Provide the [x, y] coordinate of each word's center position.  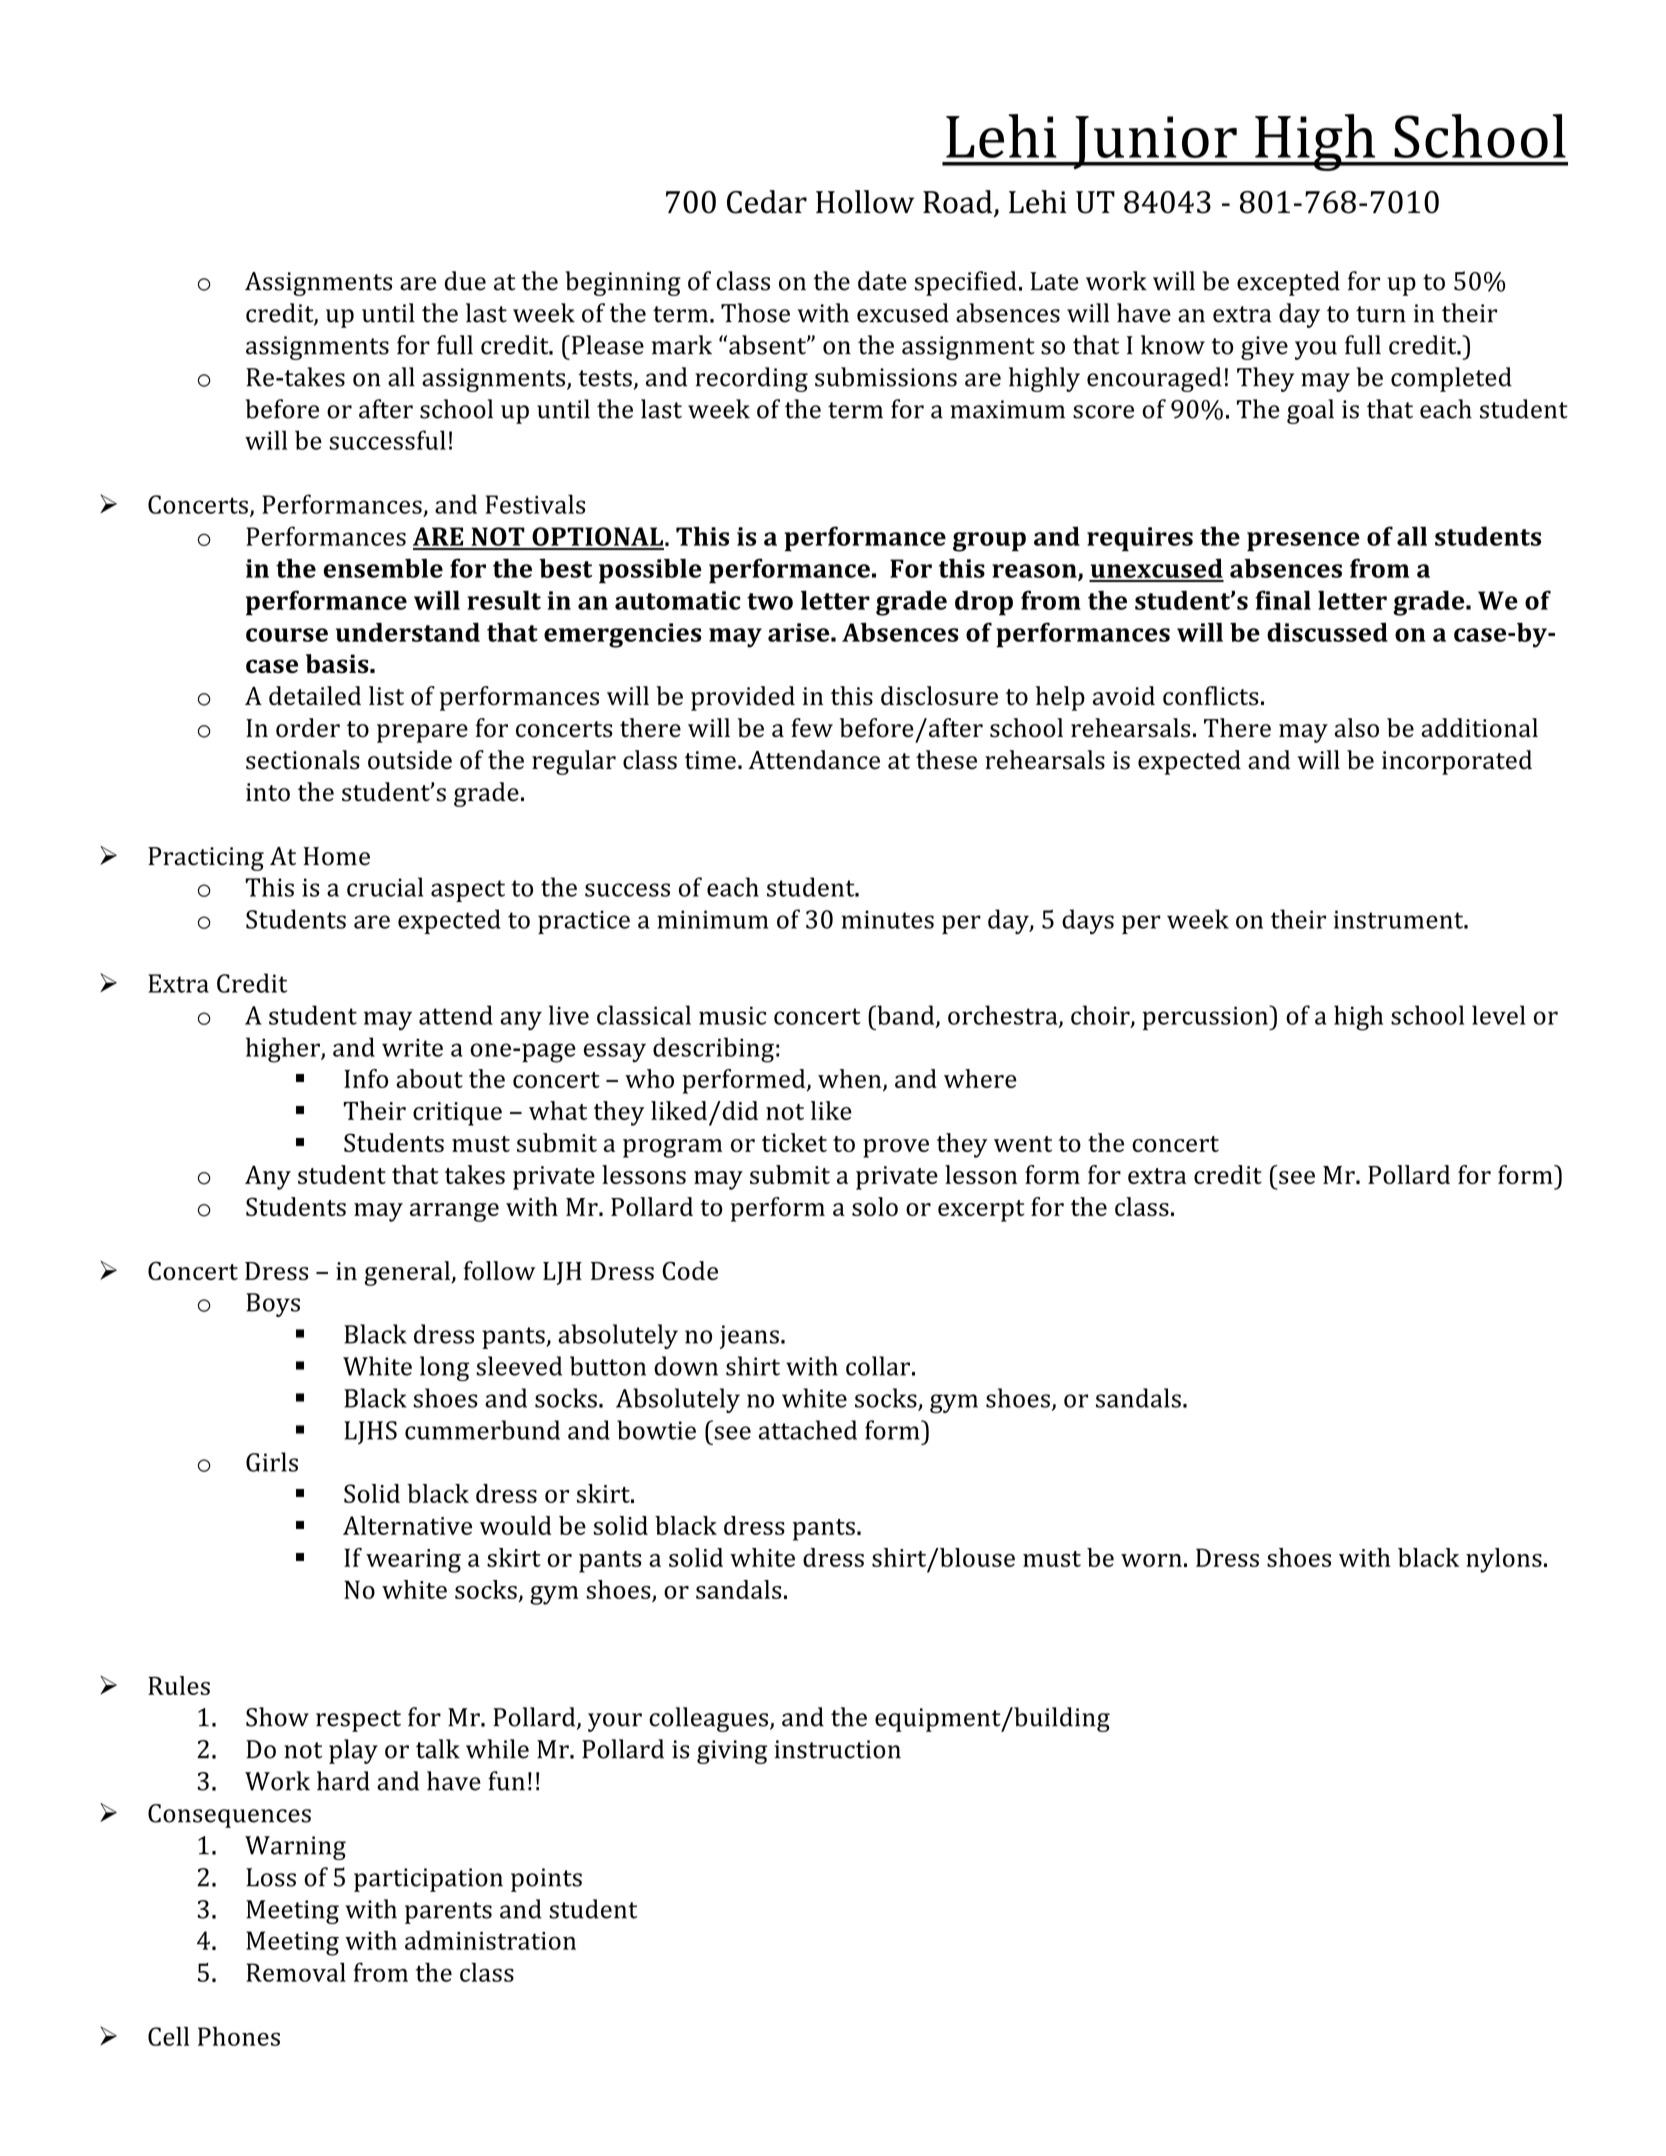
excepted [1288, 283]
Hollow [865, 202]
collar [878, 1366]
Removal [296, 1972]
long [444, 1368]
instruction [838, 1749]
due [465, 281]
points [546, 1880]
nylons [1504, 1560]
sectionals [303, 760]
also [1357, 728]
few [812, 727]
